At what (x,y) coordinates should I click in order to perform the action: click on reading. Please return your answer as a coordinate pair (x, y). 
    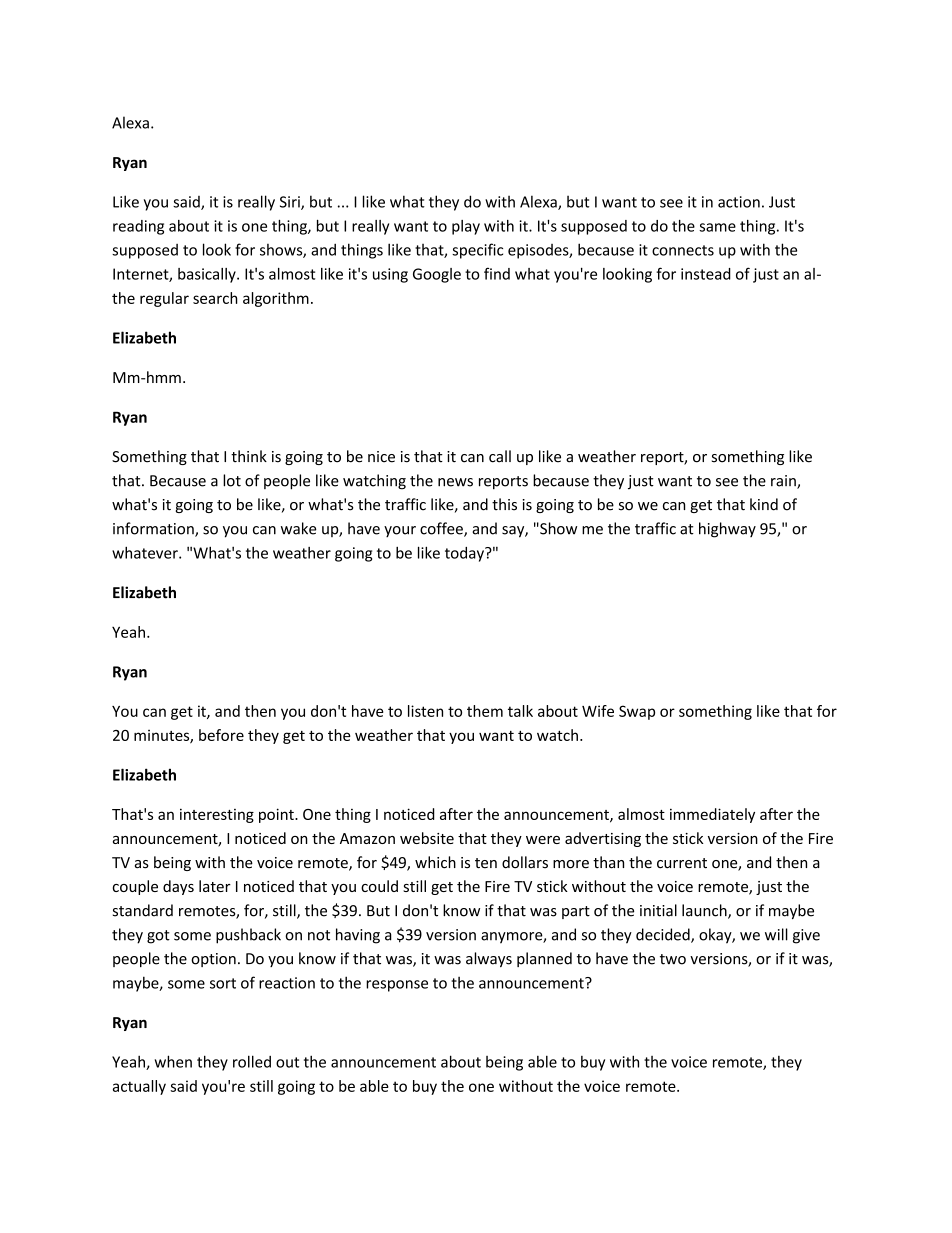
    Looking at the image, I should click on (138, 227).
